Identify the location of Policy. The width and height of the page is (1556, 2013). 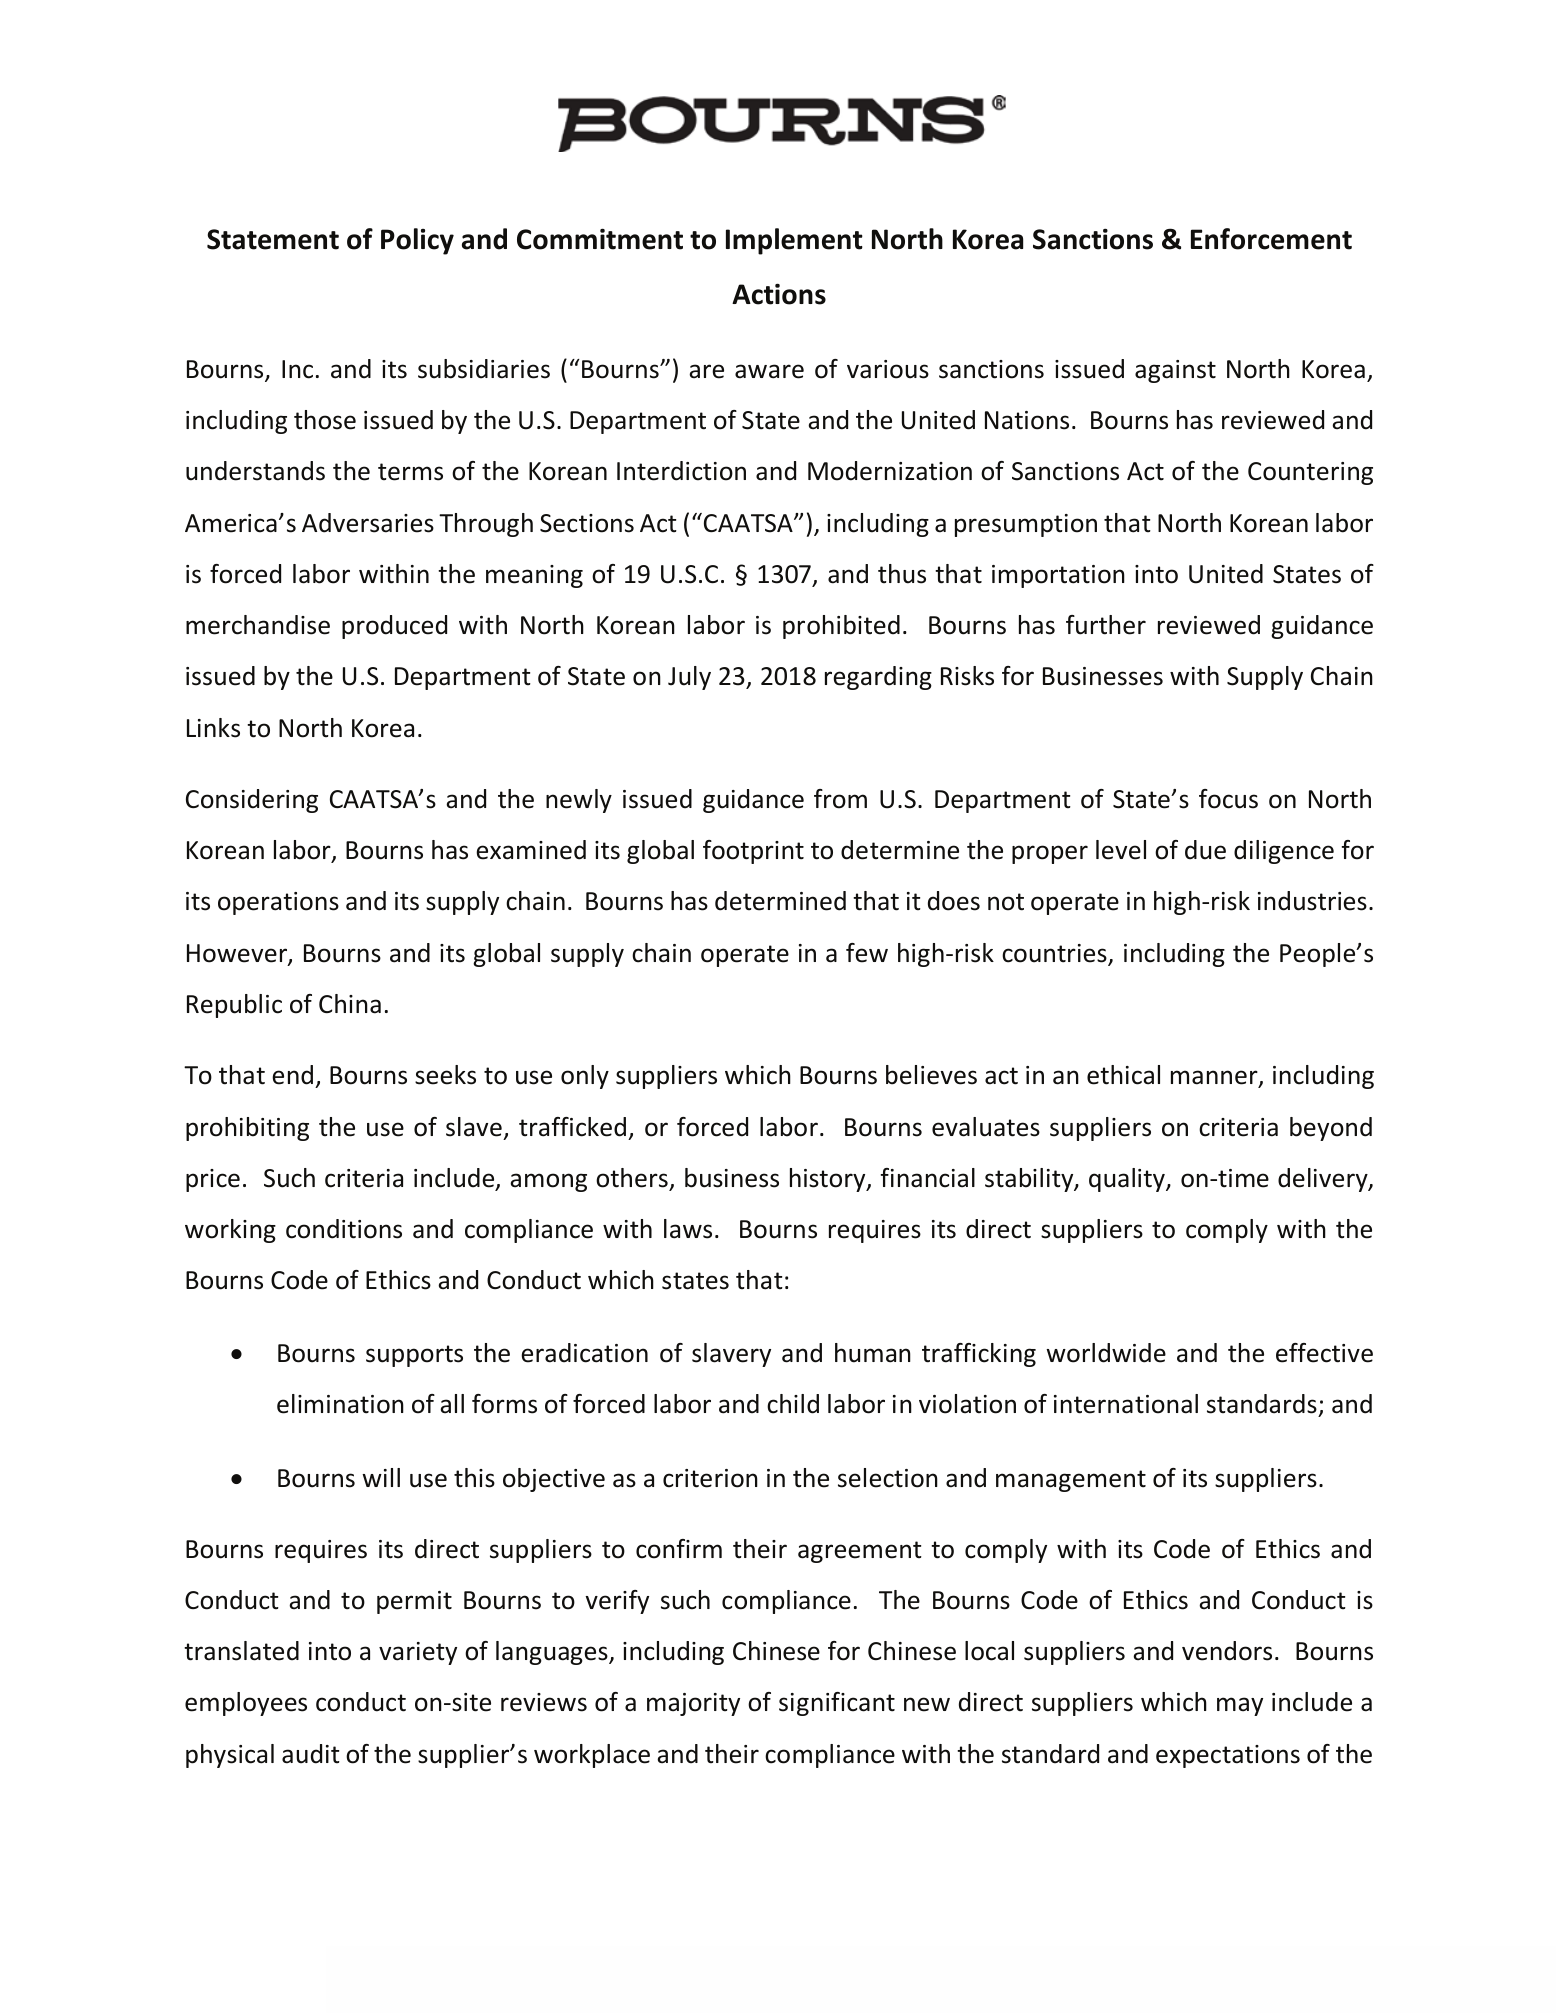
(417, 241).
